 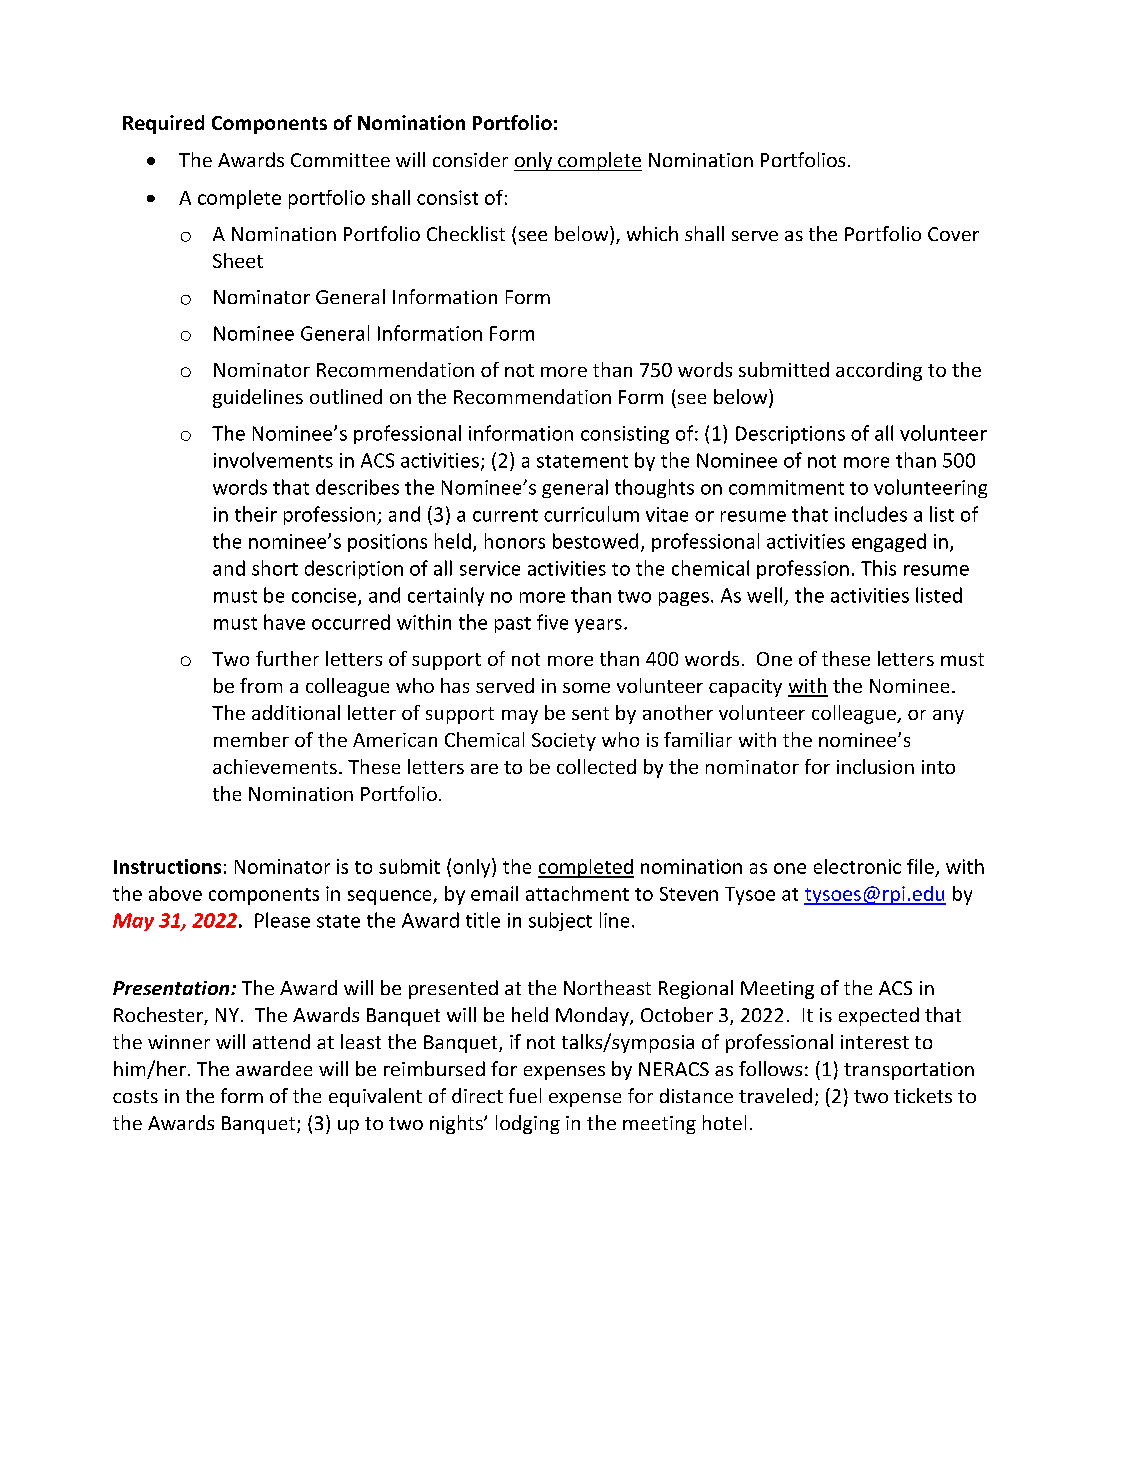 What do you see at coordinates (163, 124) in the document?
I see `Required` at bounding box center [163, 124].
